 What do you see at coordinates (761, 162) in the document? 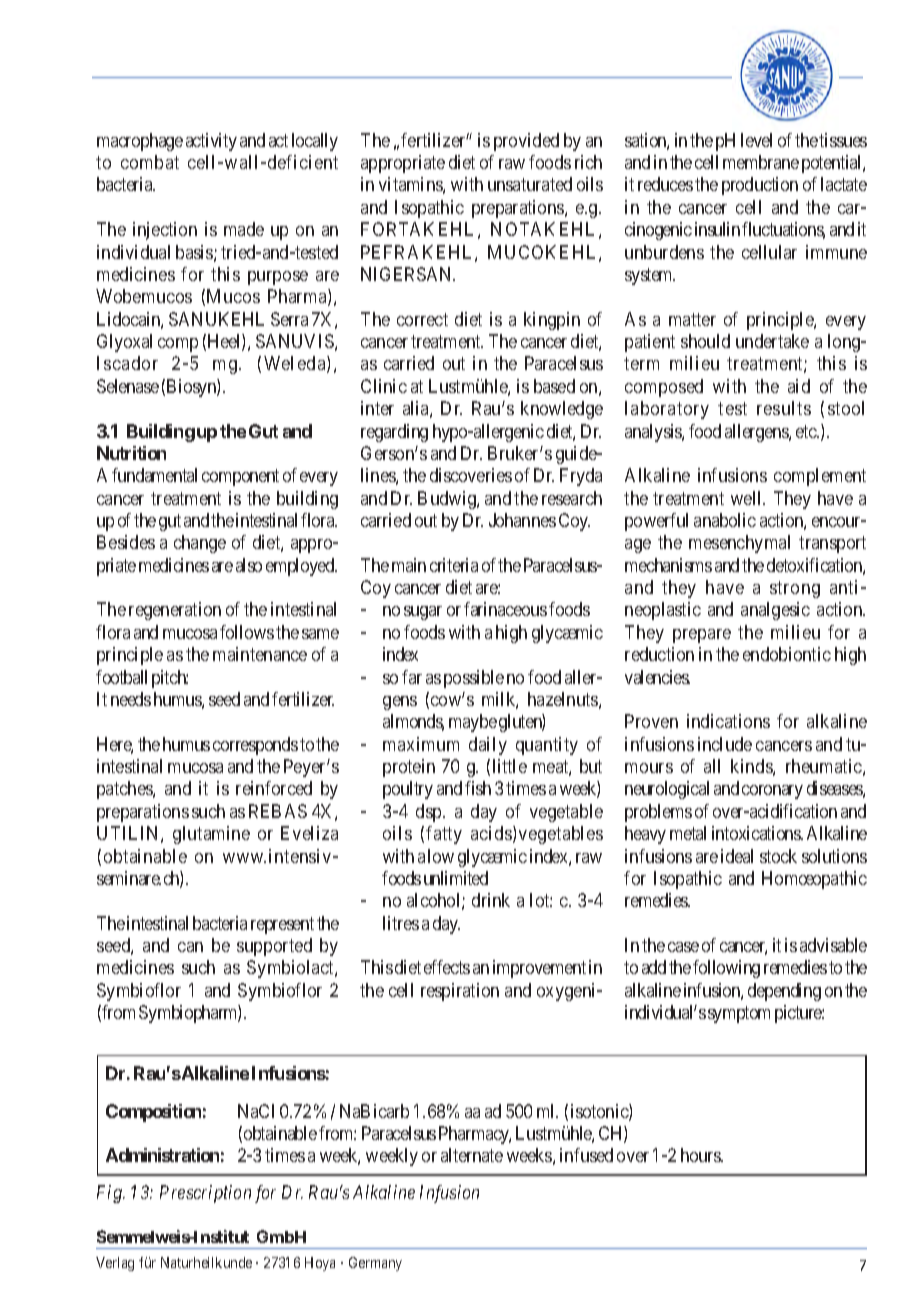
I see `membrane` at bounding box center [761, 162].
